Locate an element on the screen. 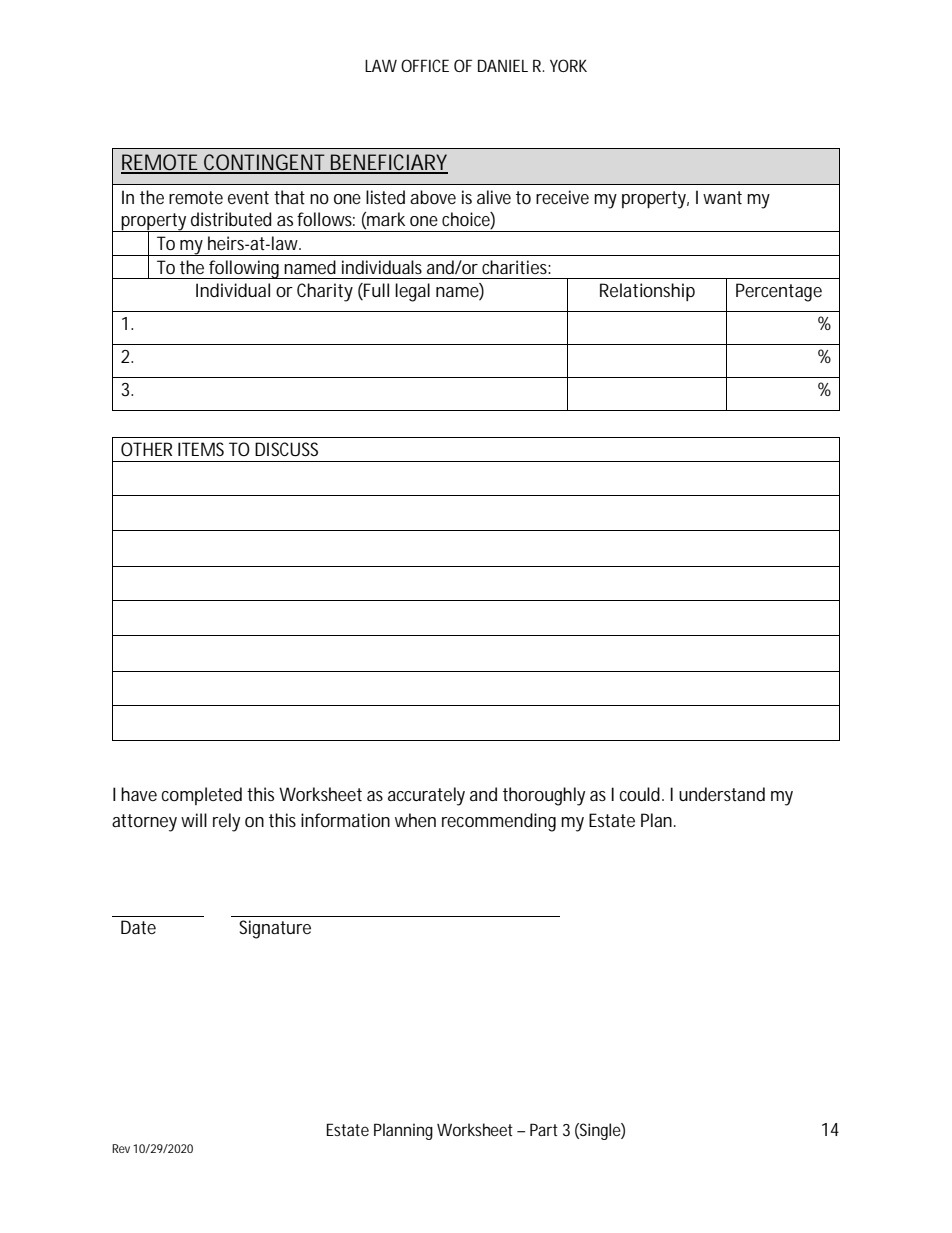  OFFICE is located at coordinates (425, 65).
